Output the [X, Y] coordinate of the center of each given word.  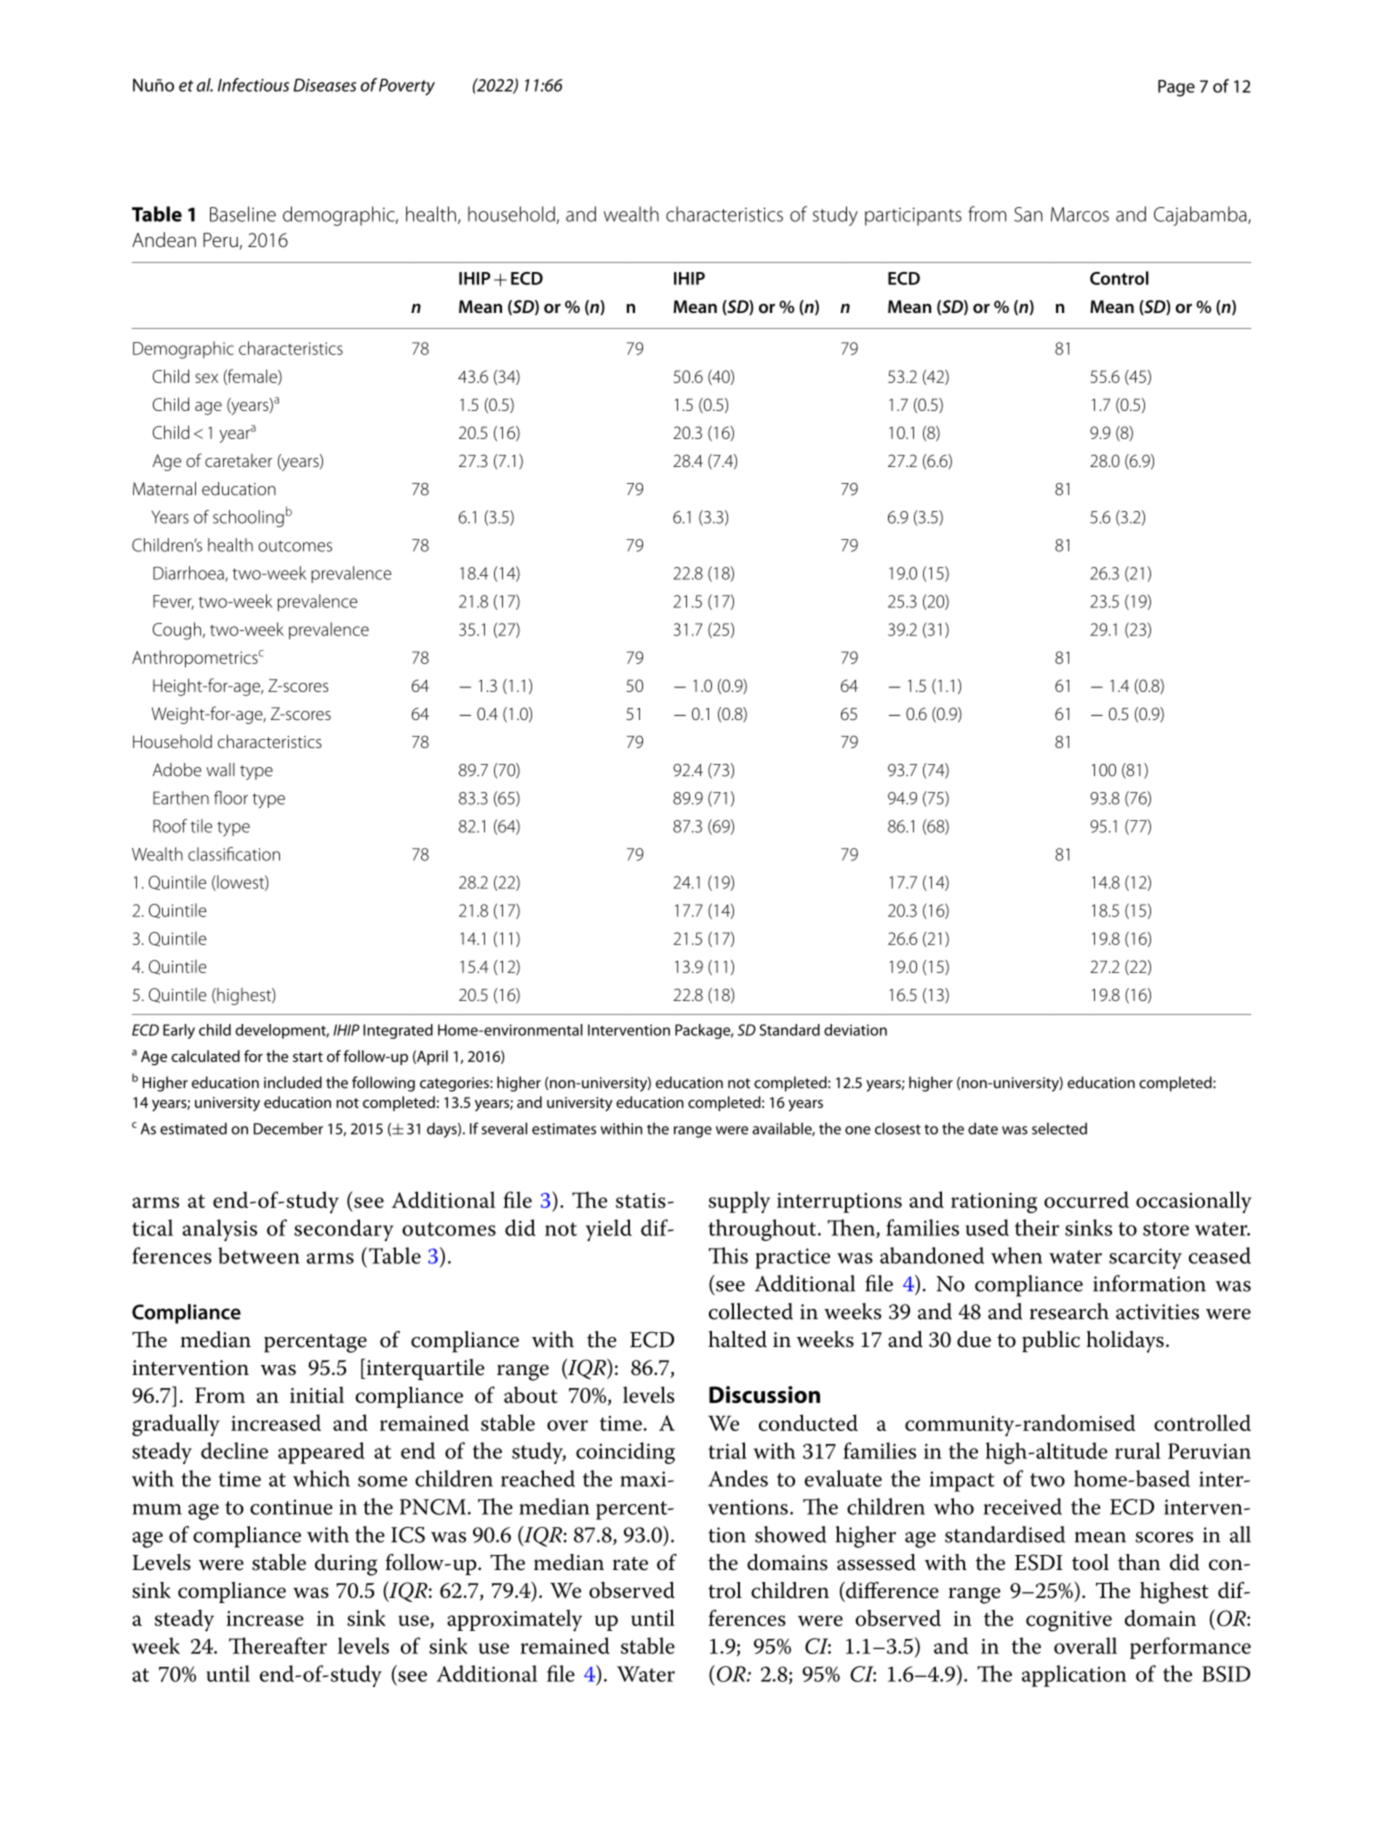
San [1028, 214]
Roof [170, 826]
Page [1176, 88]
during [346, 1565]
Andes [738, 1478]
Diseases [324, 85]
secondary [344, 1230]
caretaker [238, 460]
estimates [564, 1129]
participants [913, 216]
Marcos [1080, 214]
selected [1059, 1128]
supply [739, 1202]
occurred [1086, 1199]
